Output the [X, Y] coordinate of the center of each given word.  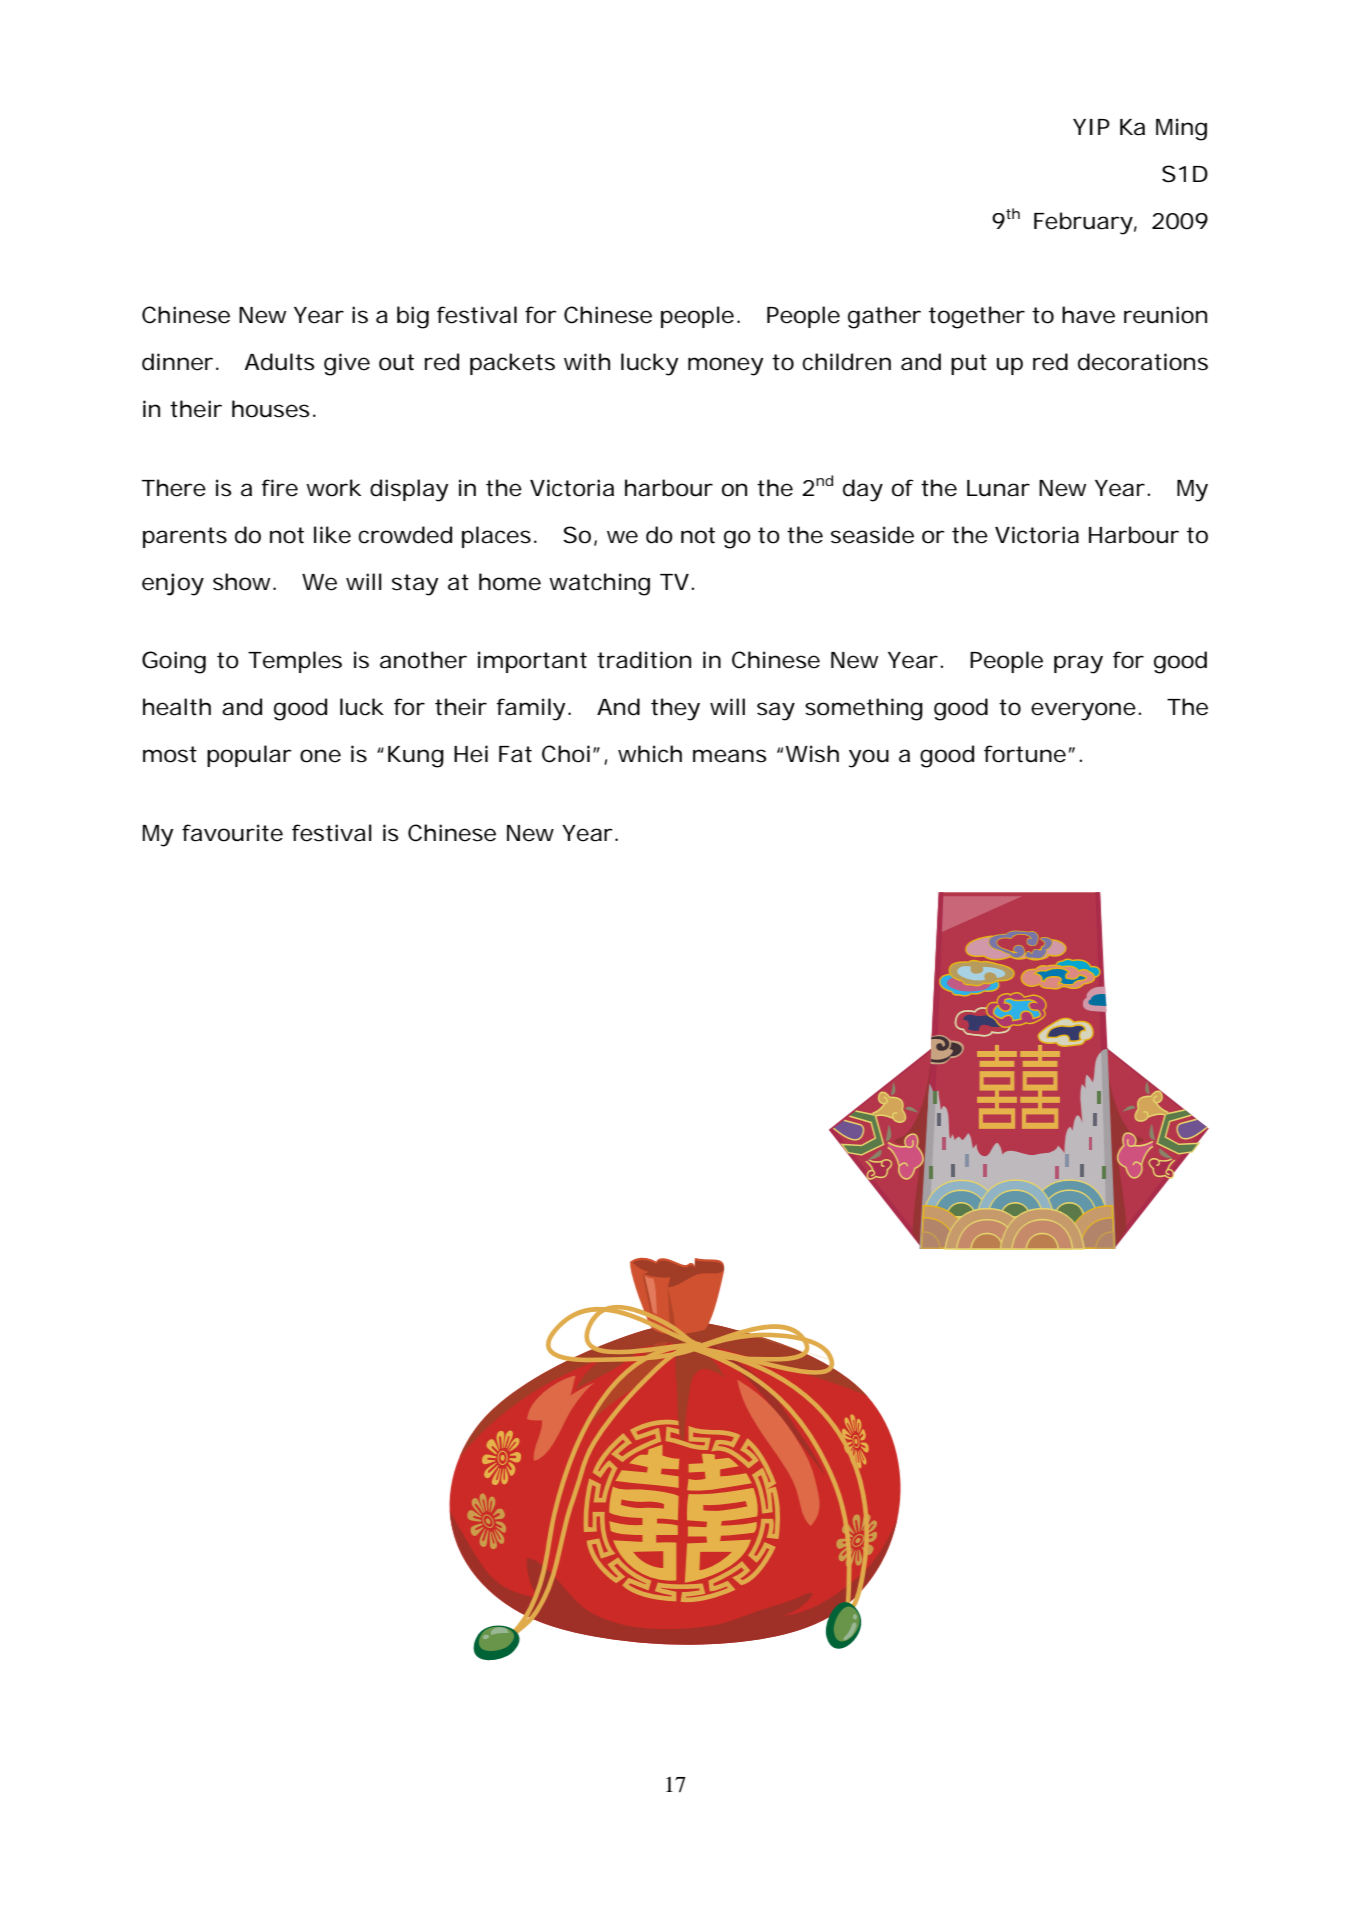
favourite [232, 833]
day [863, 490]
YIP [1091, 127]
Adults [279, 362]
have [1088, 315]
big [413, 317]
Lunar [998, 488]
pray [1078, 664]
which [650, 754]
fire [280, 488]
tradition [644, 660]
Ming [1181, 129]
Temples [295, 662]
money [726, 366]
